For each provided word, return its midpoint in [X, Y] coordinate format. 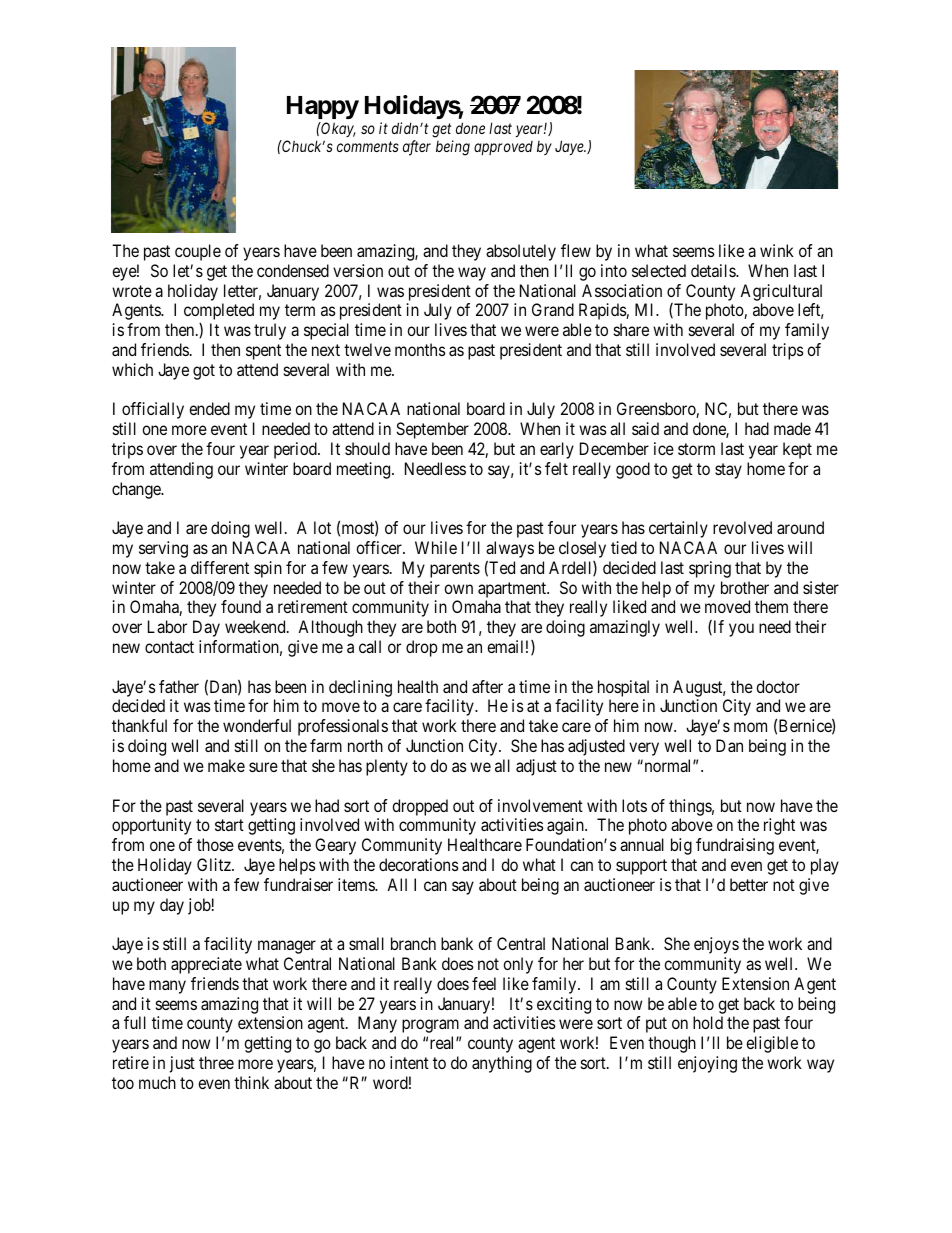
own [458, 589]
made [792, 428]
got [204, 372]
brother [745, 587]
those [215, 844]
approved [503, 148]
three [216, 1062]
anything [502, 1064]
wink [777, 250]
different [220, 567]
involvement [540, 805]
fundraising [735, 846]
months [420, 349]
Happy [323, 109]
